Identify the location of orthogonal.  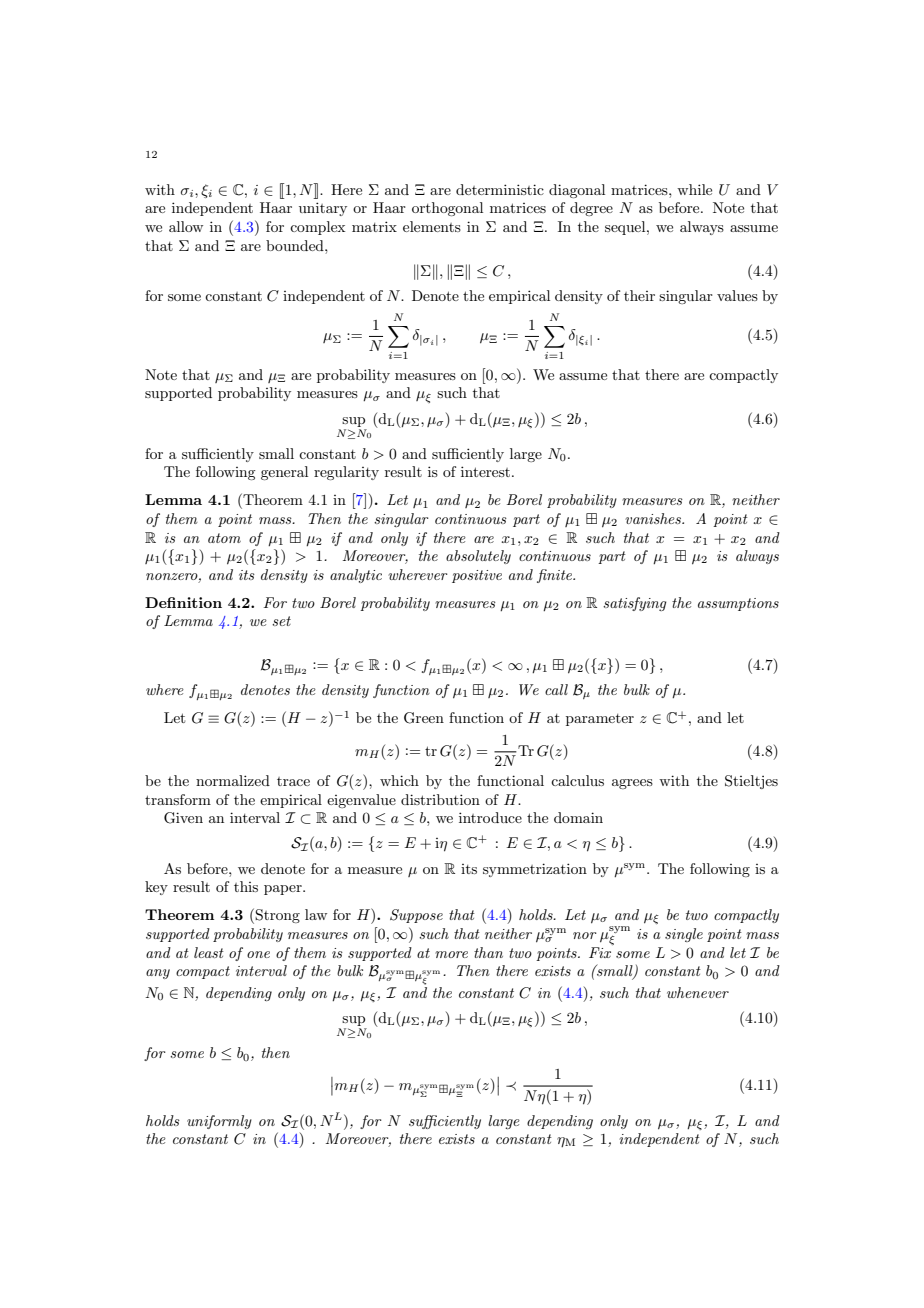
(447, 209).
